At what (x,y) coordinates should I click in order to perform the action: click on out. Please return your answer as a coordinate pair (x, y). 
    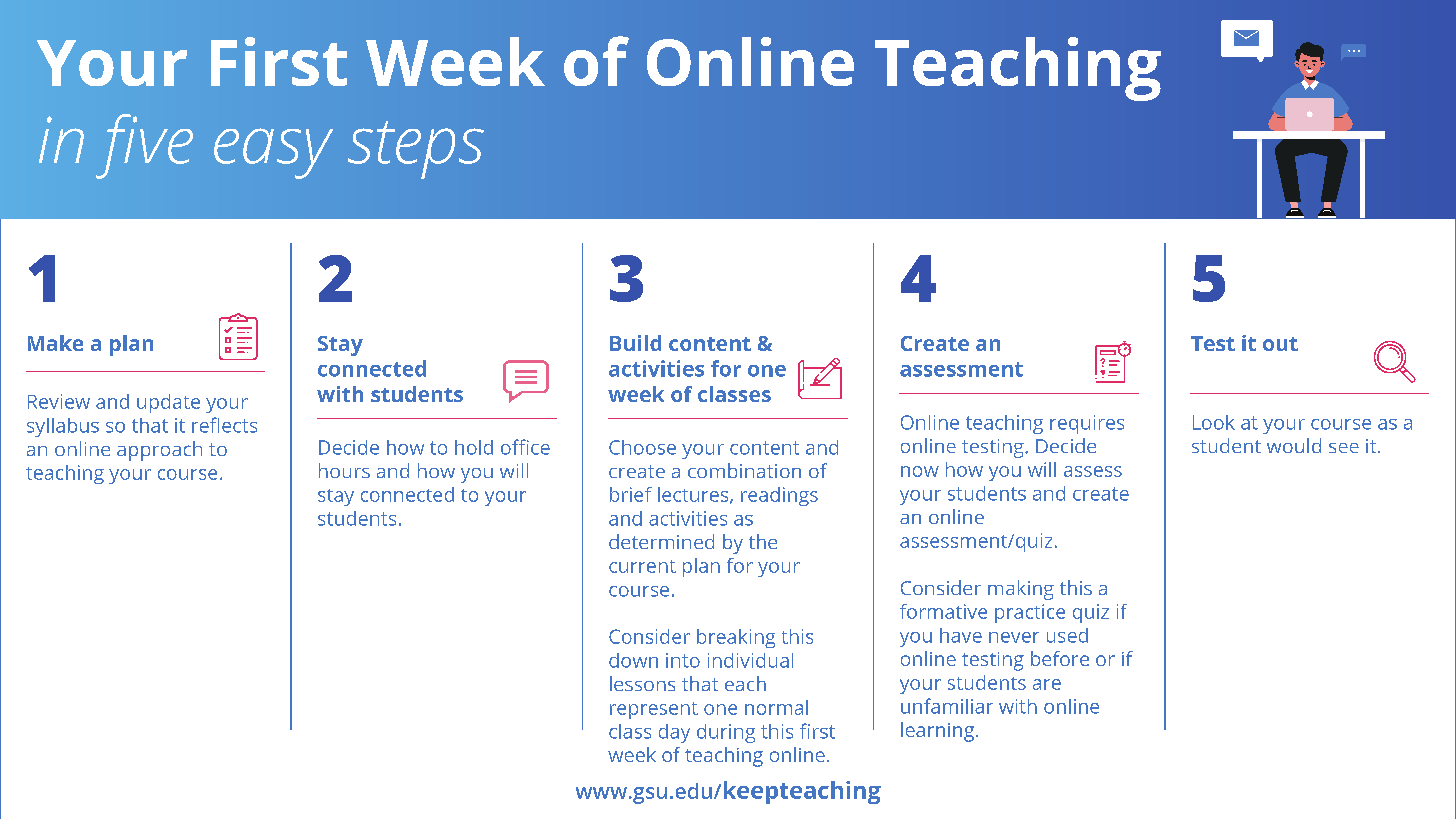
    Looking at the image, I should click on (1280, 344).
